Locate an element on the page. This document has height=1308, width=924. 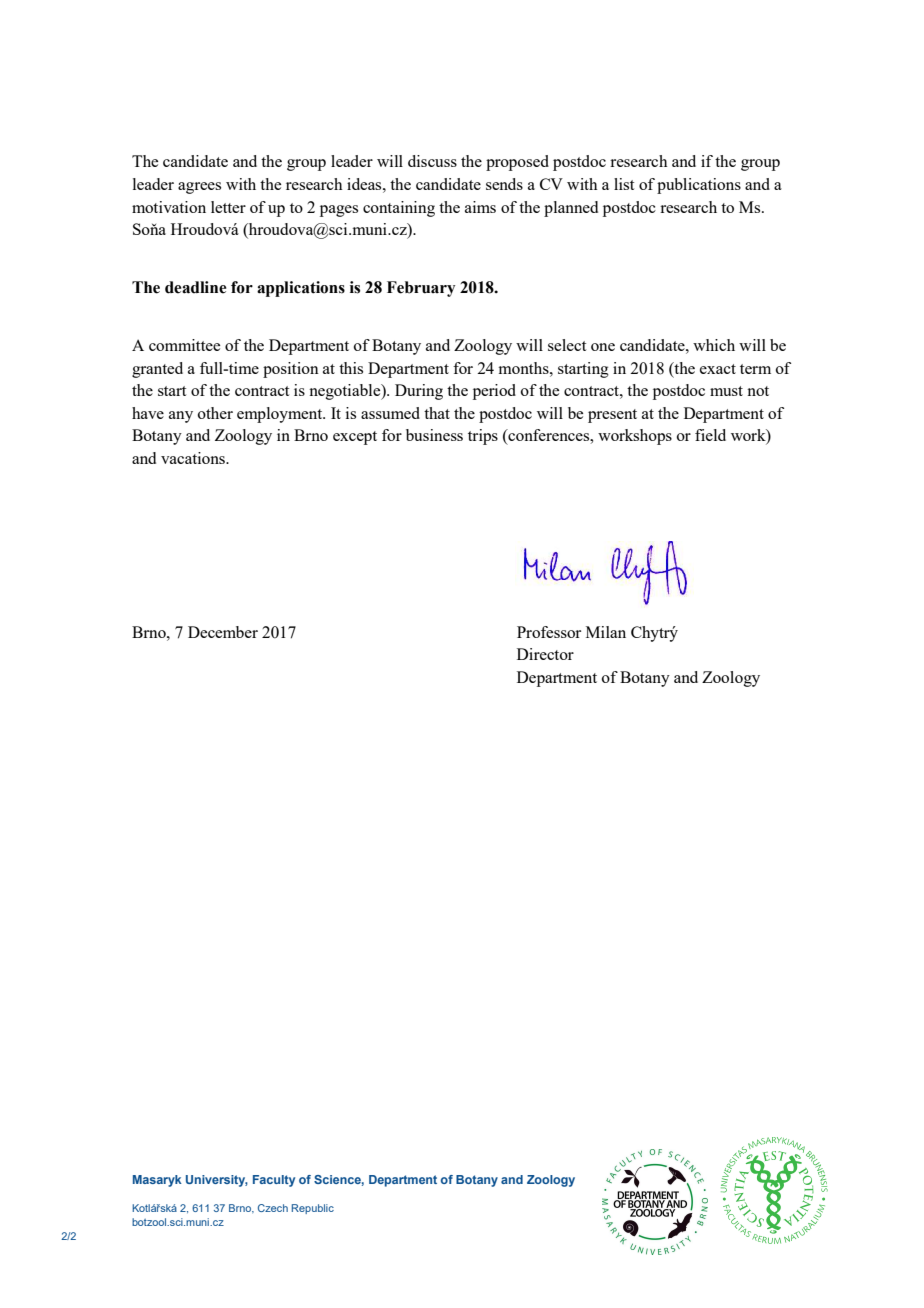
University is located at coordinates (217, 1181).
